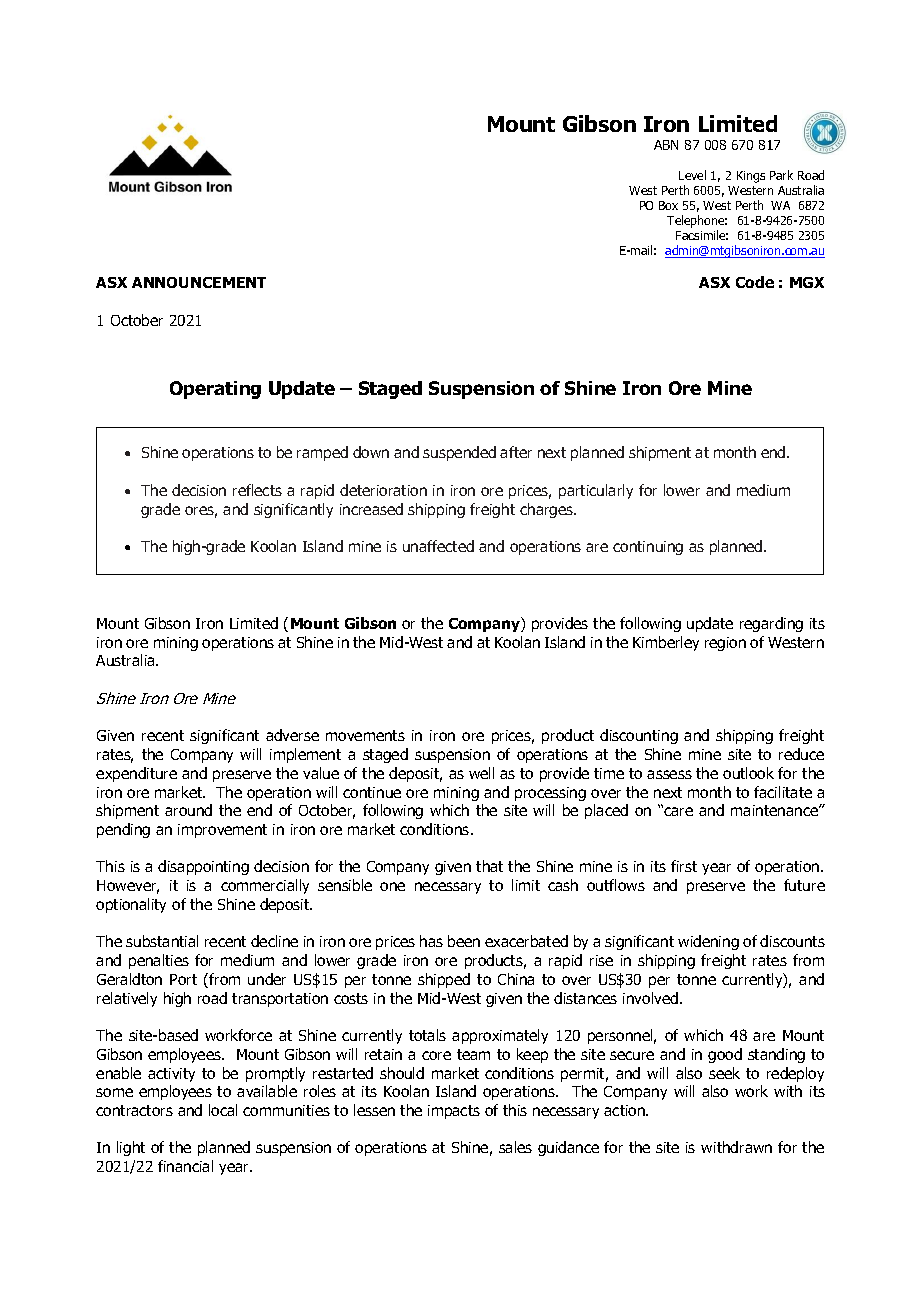 The height and width of the document is (1308, 924). What do you see at coordinates (666, 145) in the document?
I see `ABN` at bounding box center [666, 145].
